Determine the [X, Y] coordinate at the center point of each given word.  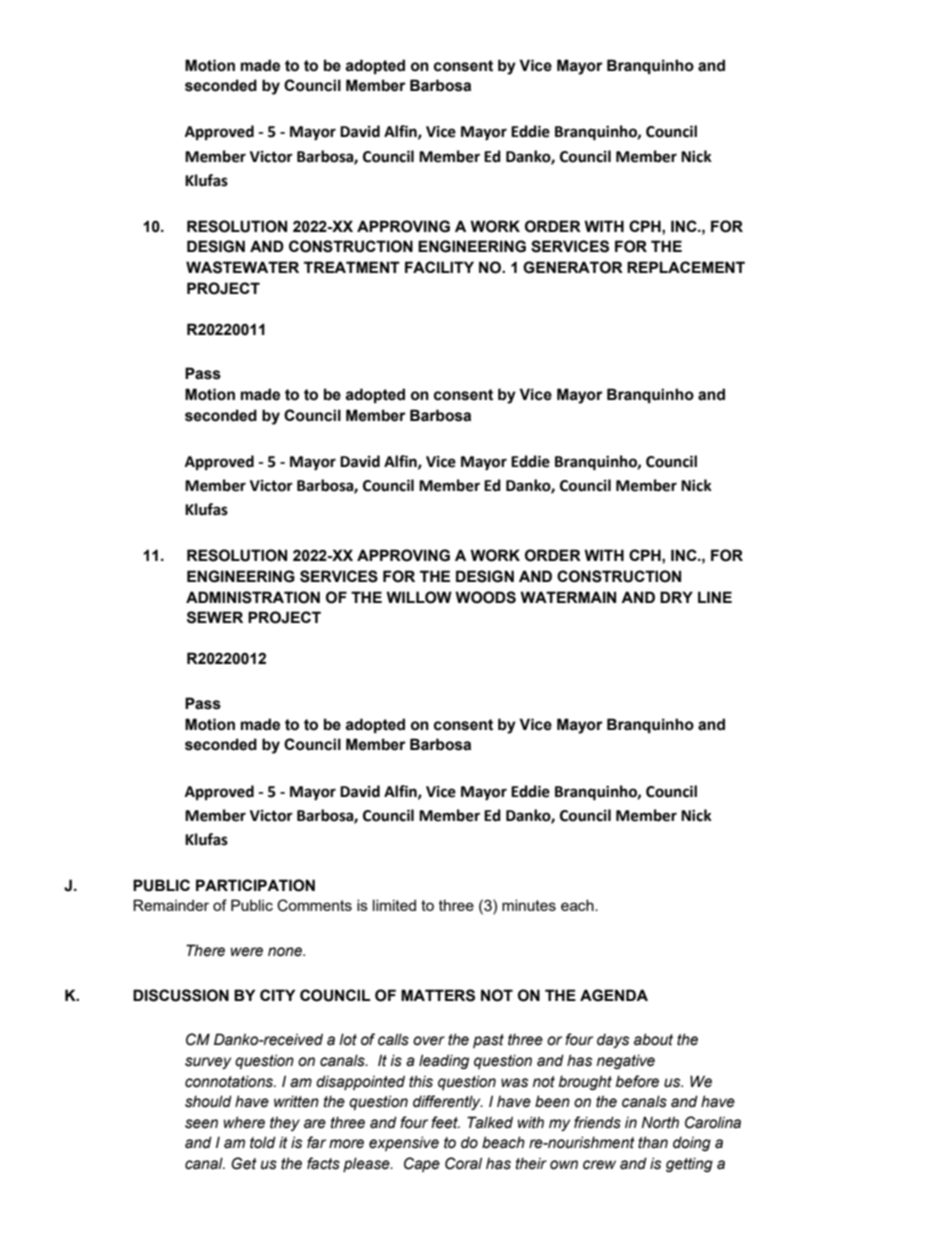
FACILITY [439, 267]
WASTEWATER [242, 267]
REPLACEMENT [686, 267]
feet [445, 1122]
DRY [676, 597]
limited [394, 905]
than [653, 1142]
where [244, 1122]
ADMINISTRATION [253, 597]
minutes [529, 905]
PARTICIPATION [255, 885]
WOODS [485, 597]
